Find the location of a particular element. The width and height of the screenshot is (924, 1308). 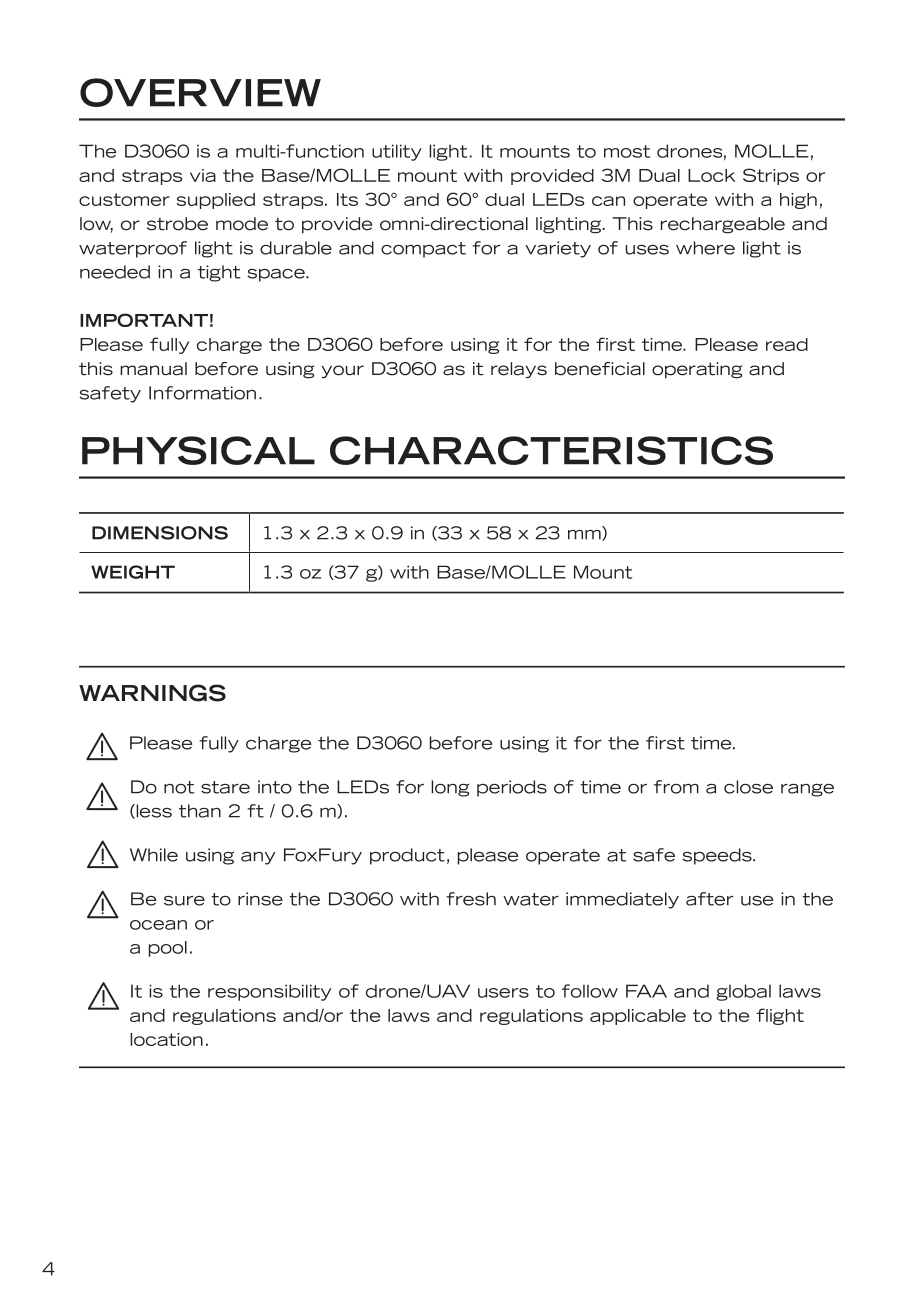

relays is located at coordinates (519, 370).
